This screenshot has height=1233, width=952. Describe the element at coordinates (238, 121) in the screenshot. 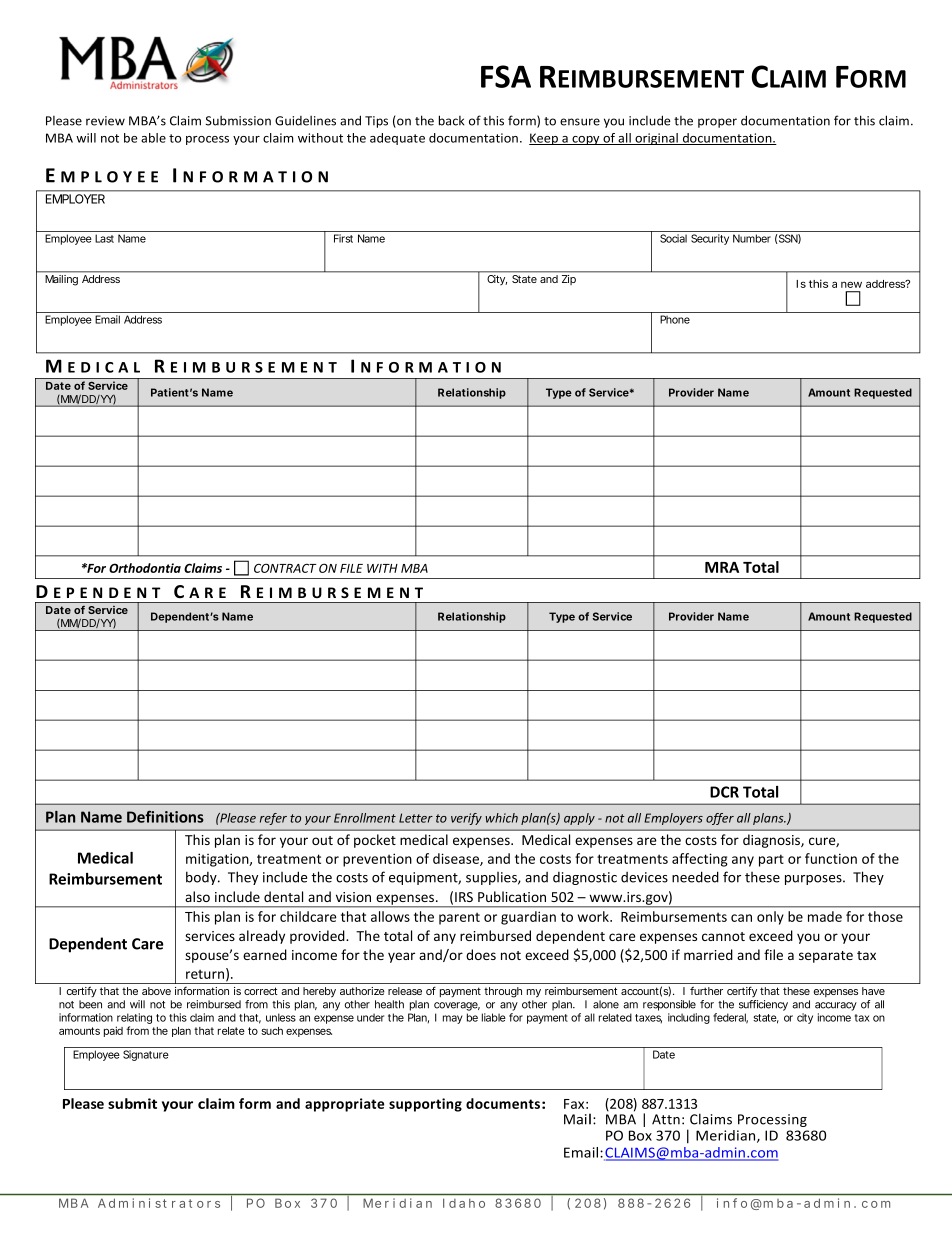

I see `Submission` at that location.
